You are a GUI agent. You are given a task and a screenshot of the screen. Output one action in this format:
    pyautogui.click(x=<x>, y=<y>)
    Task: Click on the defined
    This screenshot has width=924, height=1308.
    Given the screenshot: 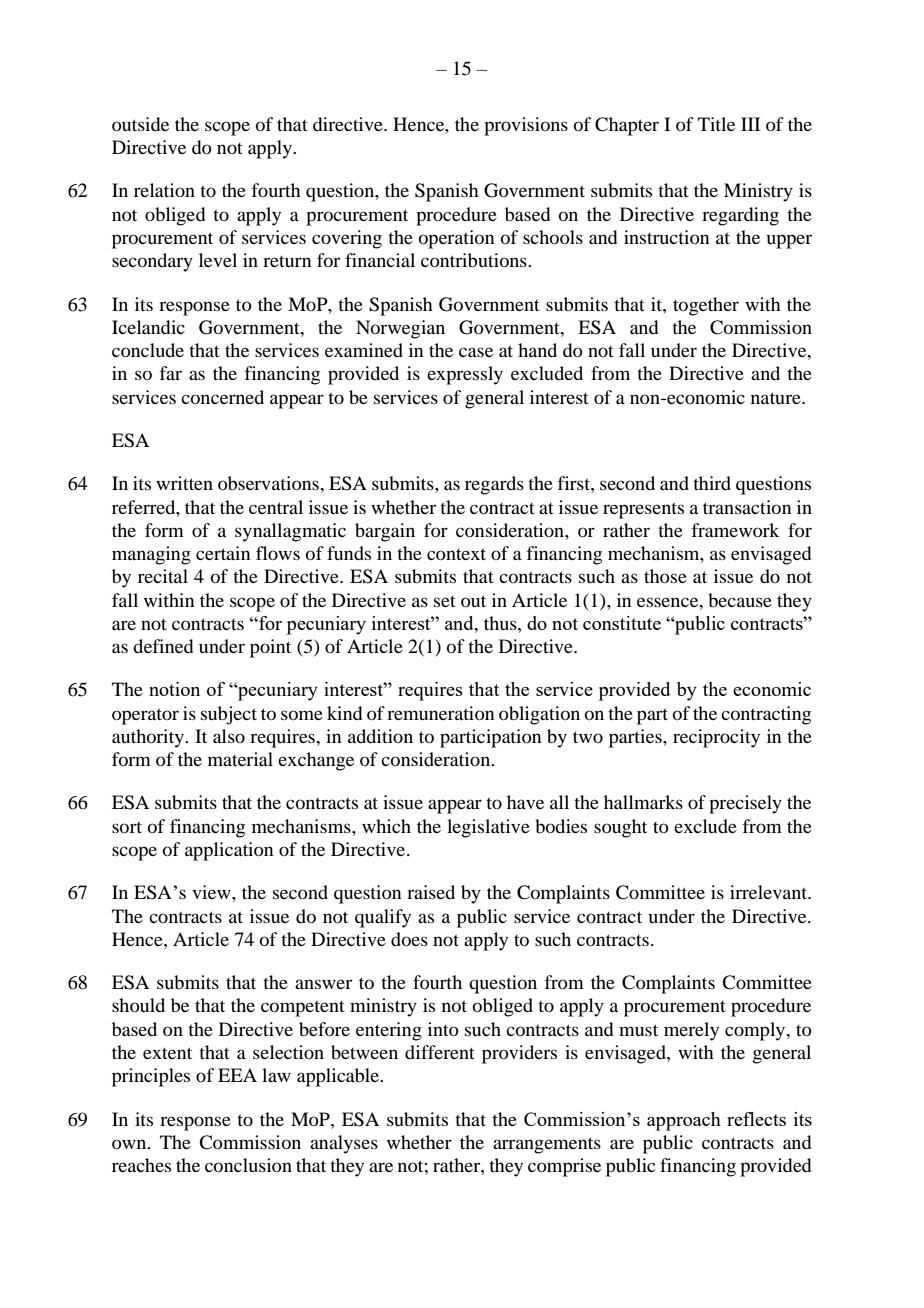 What is the action you would take?
    pyautogui.click(x=163, y=646)
